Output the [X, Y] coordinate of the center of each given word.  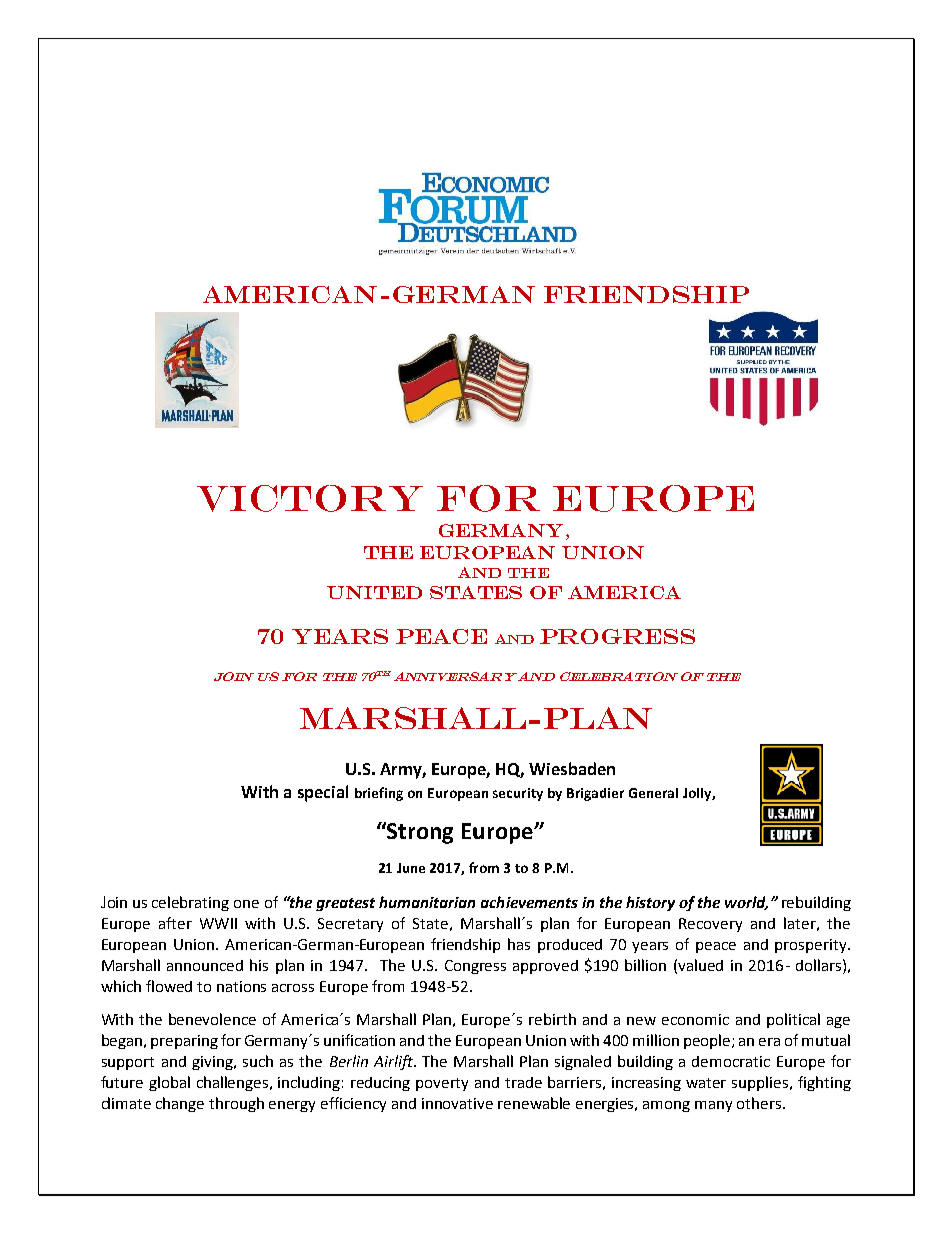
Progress [617, 636]
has [519, 944]
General [653, 793]
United [374, 592]
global [169, 1083]
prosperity [812, 946]
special [323, 793]
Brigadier [595, 794]
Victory [310, 498]
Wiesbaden [572, 768]
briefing [379, 794]
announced [205, 965]
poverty [442, 1084]
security [518, 794]
